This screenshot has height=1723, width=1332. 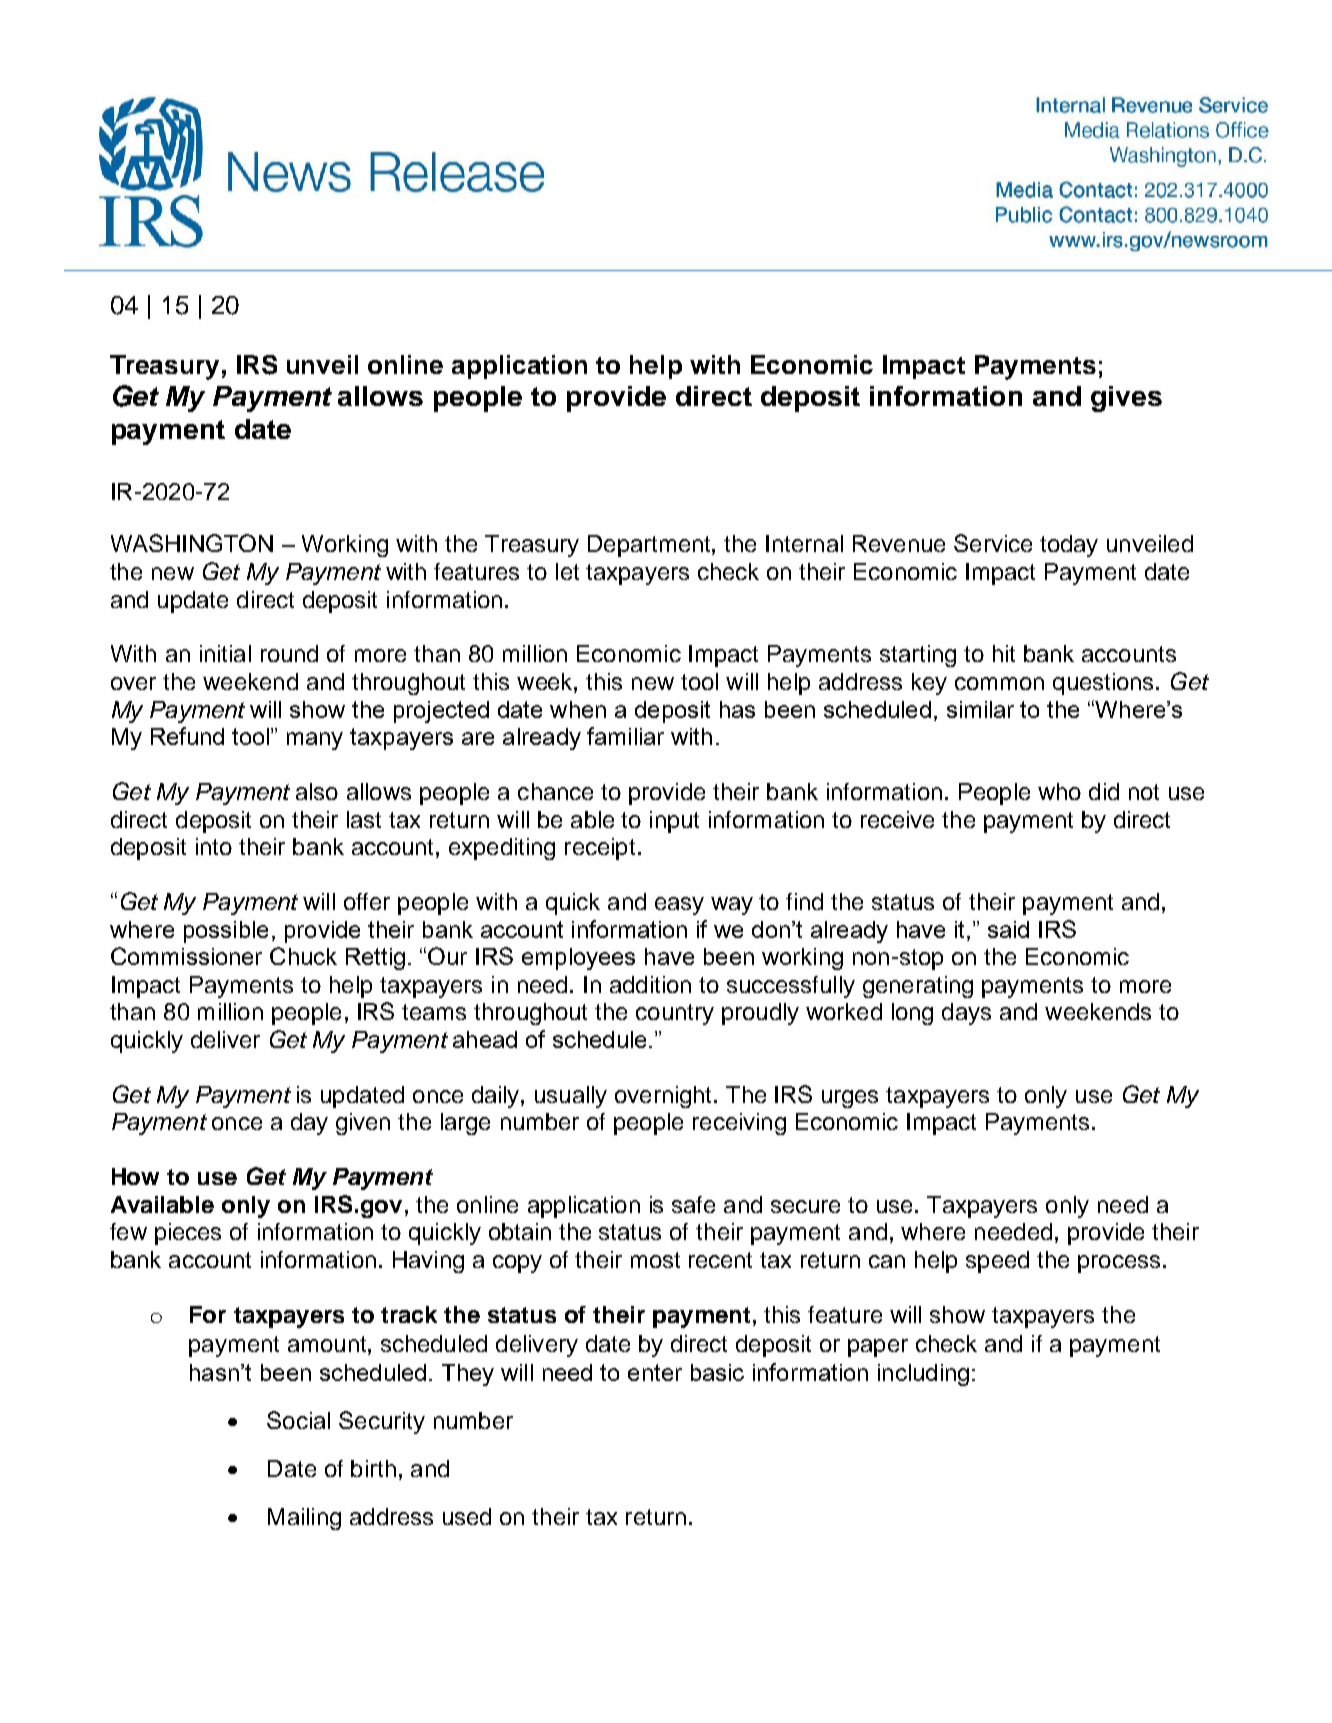 I want to click on gives, so click(x=1126, y=399).
